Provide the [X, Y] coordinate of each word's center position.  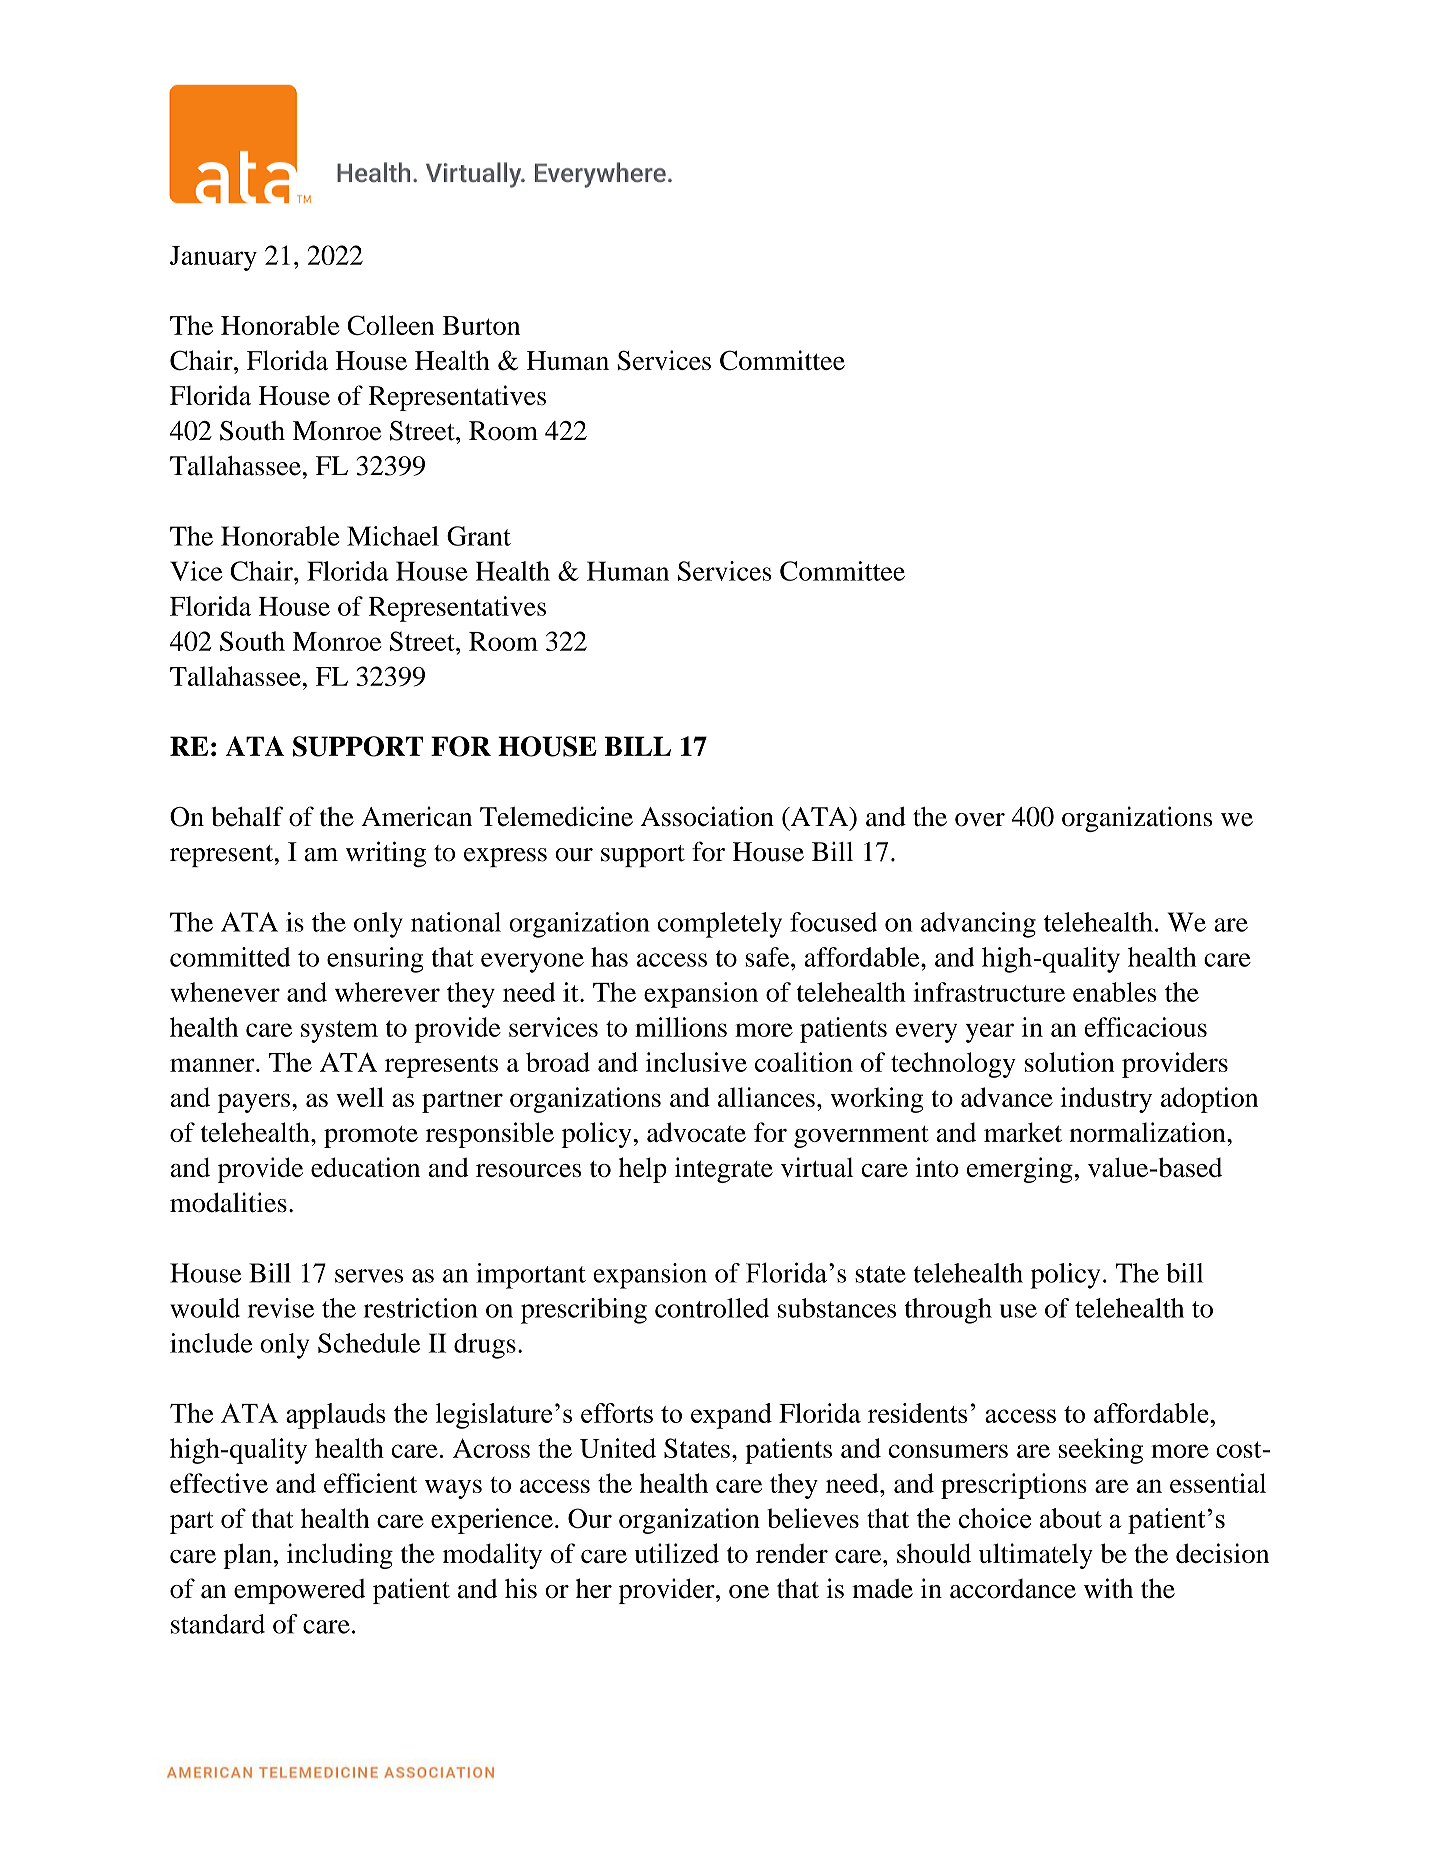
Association [707, 816]
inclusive [696, 1062]
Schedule [369, 1343]
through [948, 1311]
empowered [299, 1591]
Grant [479, 536]
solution [1070, 1062]
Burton [481, 325]
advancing [978, 925]
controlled [712, 1308]
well [360, 1097]
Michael [393, 536]
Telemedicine [556, 816]
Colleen [390, 325]
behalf [247, 816]
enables [1115, 992]
